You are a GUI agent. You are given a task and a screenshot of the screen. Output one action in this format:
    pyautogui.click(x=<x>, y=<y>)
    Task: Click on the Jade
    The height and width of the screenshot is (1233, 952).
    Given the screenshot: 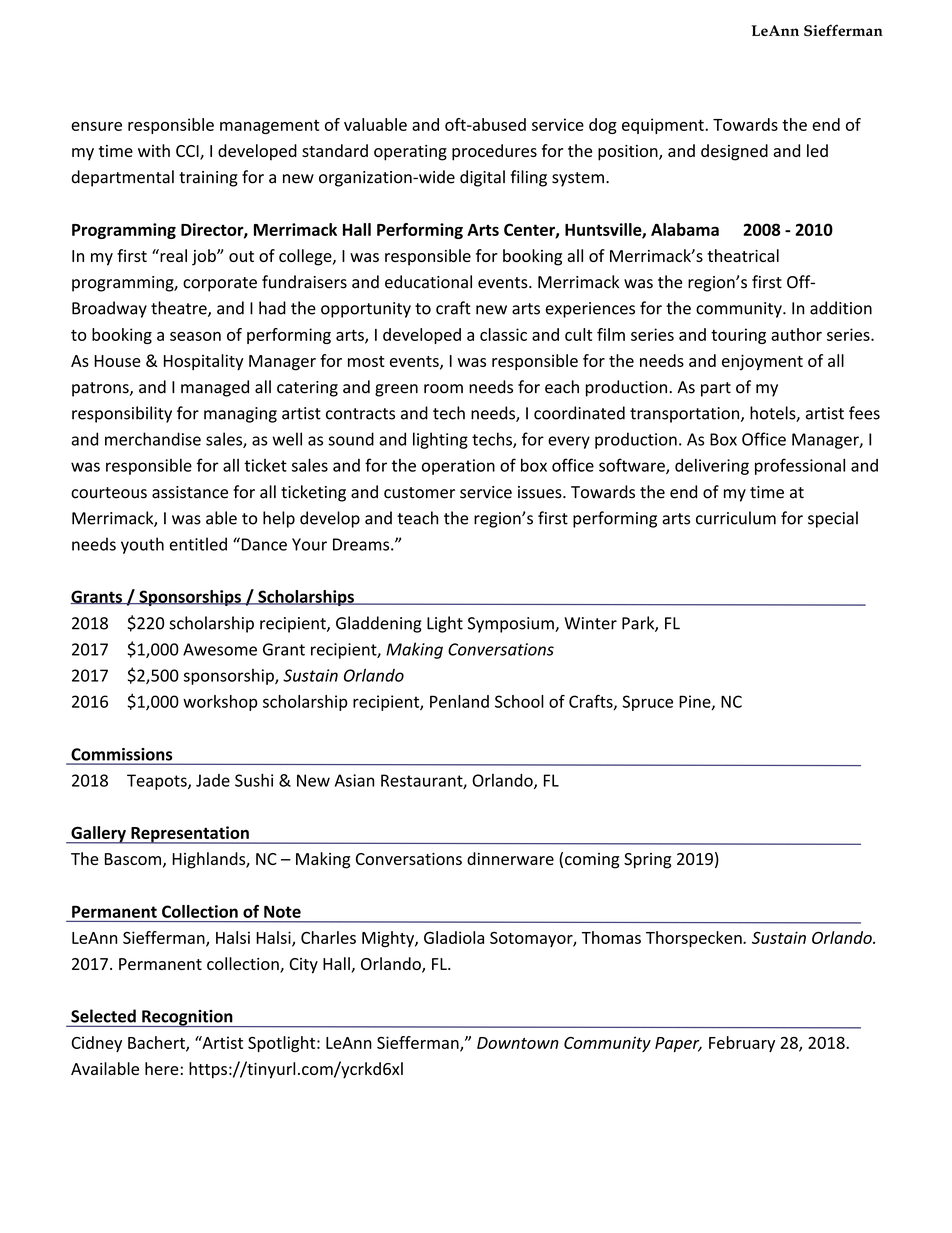 What is the action you would take?
    pyautogui.click(x=213, y=780)
